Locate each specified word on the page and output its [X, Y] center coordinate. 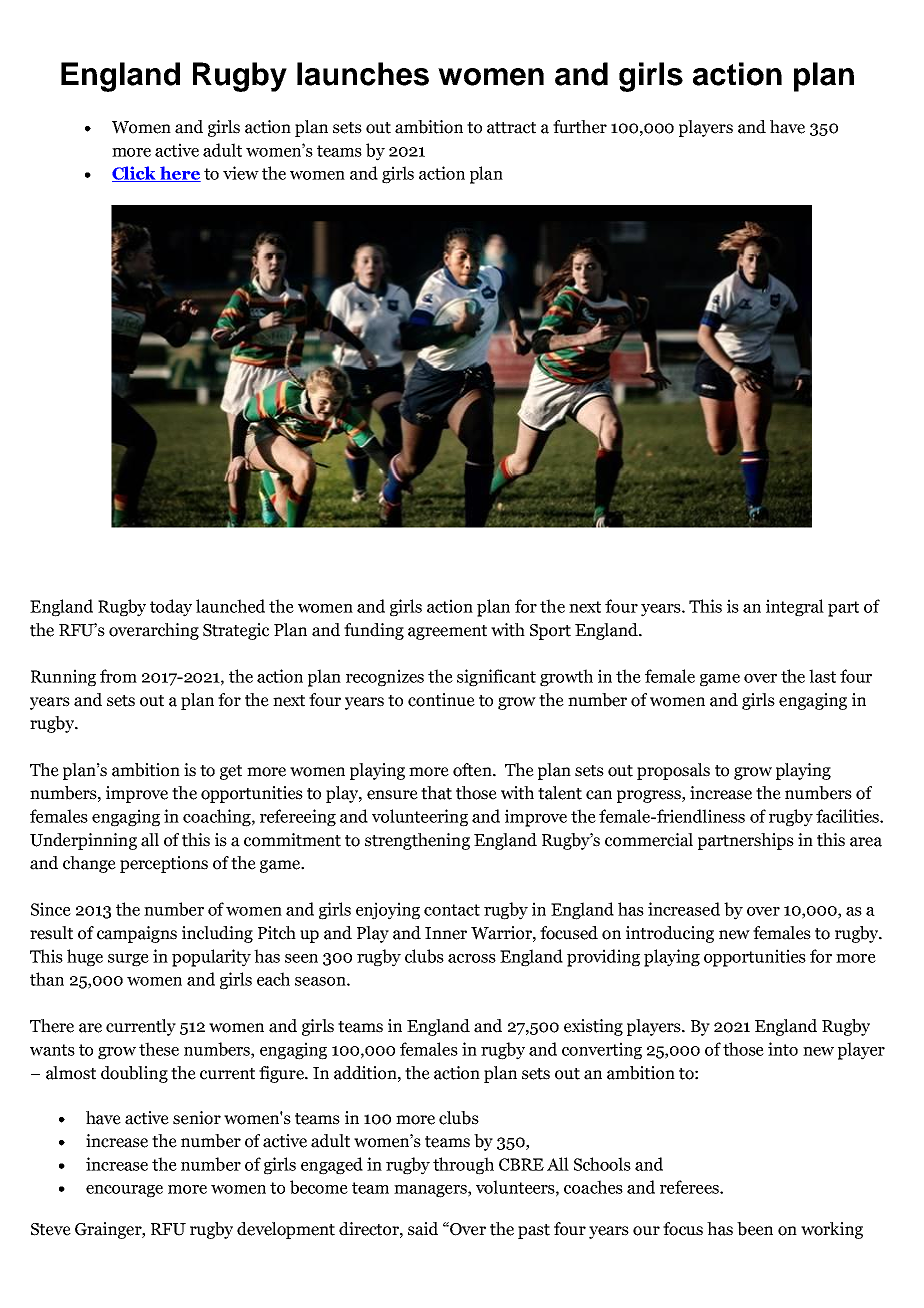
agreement [447, 632]
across [472, 958]
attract [511, 128]
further [580, 127]
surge [128, 960]
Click [135, 174]
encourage [124, 1191]
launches [363, 74]
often [473, 770]
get [231, 772]
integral [795, 608]
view [241, 173]
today [171, 608]
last [822, 676]
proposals [673, 771]
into [783, 1049]
